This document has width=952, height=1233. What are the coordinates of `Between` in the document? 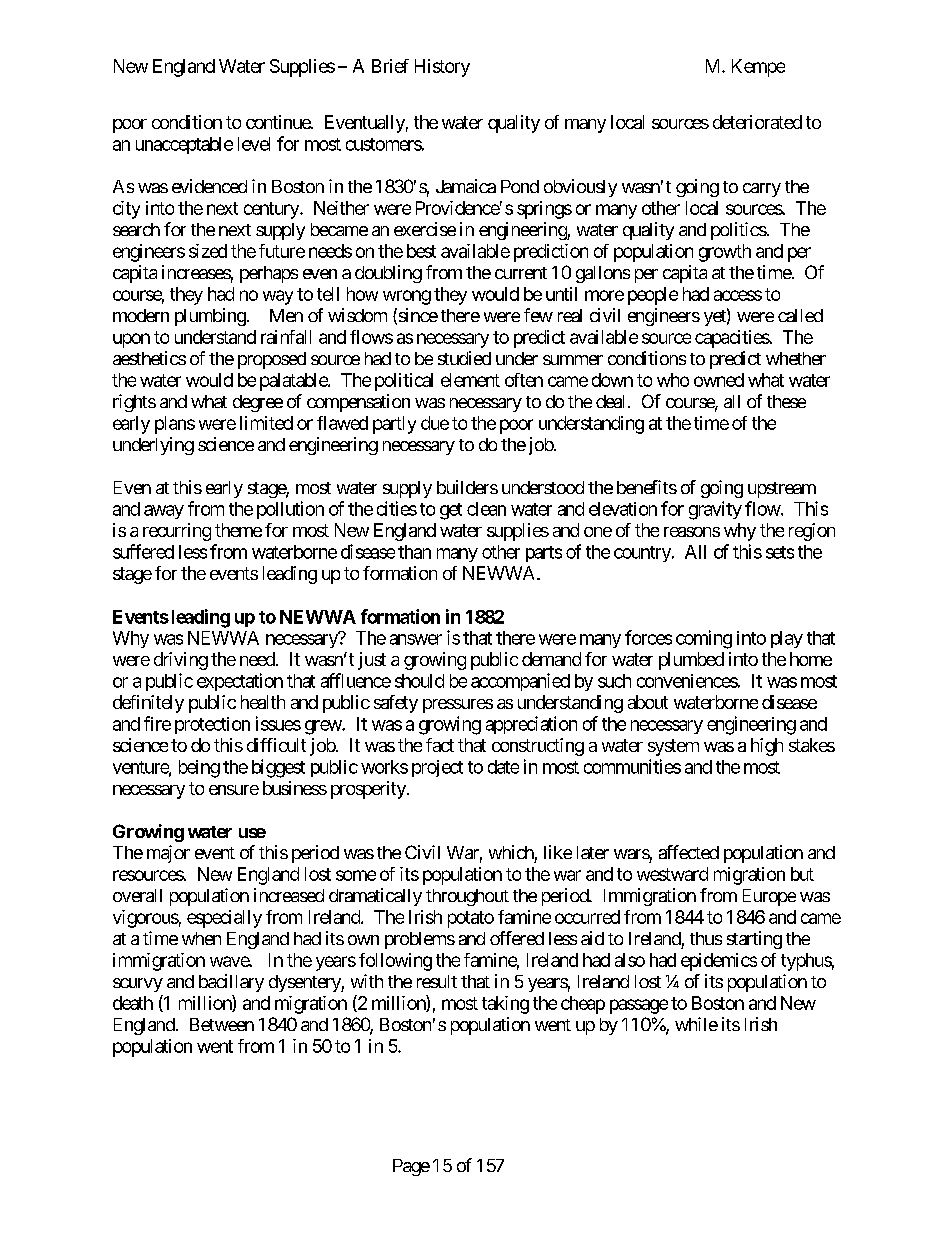 It's located at (222, 1024).
